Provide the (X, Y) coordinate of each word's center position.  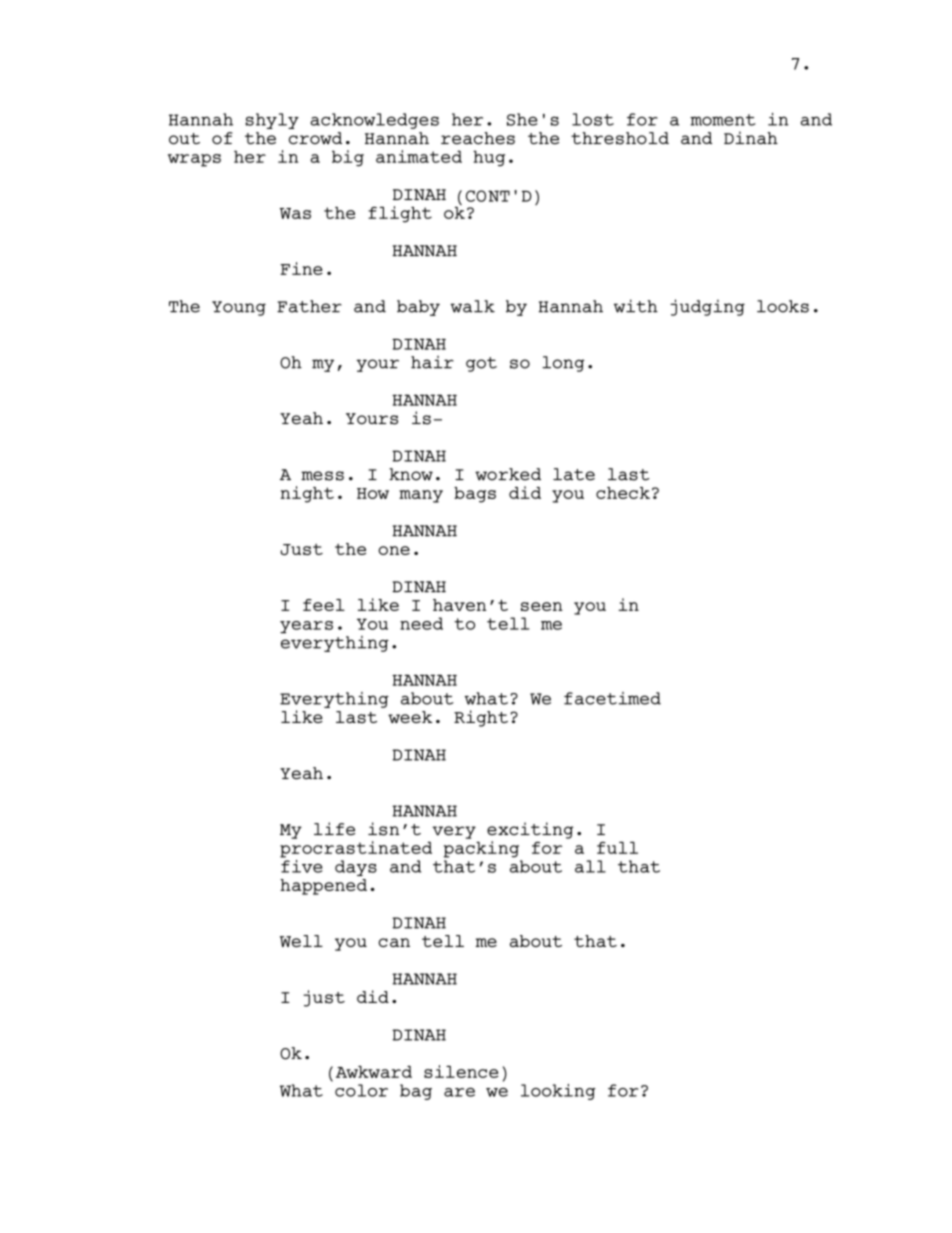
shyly (272, 121)
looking (558, 1092)
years (306, 627)
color (361, 1090)
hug (489, 158)
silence (461, 1071)
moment (723, 120)
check (623, 493)
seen (542, 606)
